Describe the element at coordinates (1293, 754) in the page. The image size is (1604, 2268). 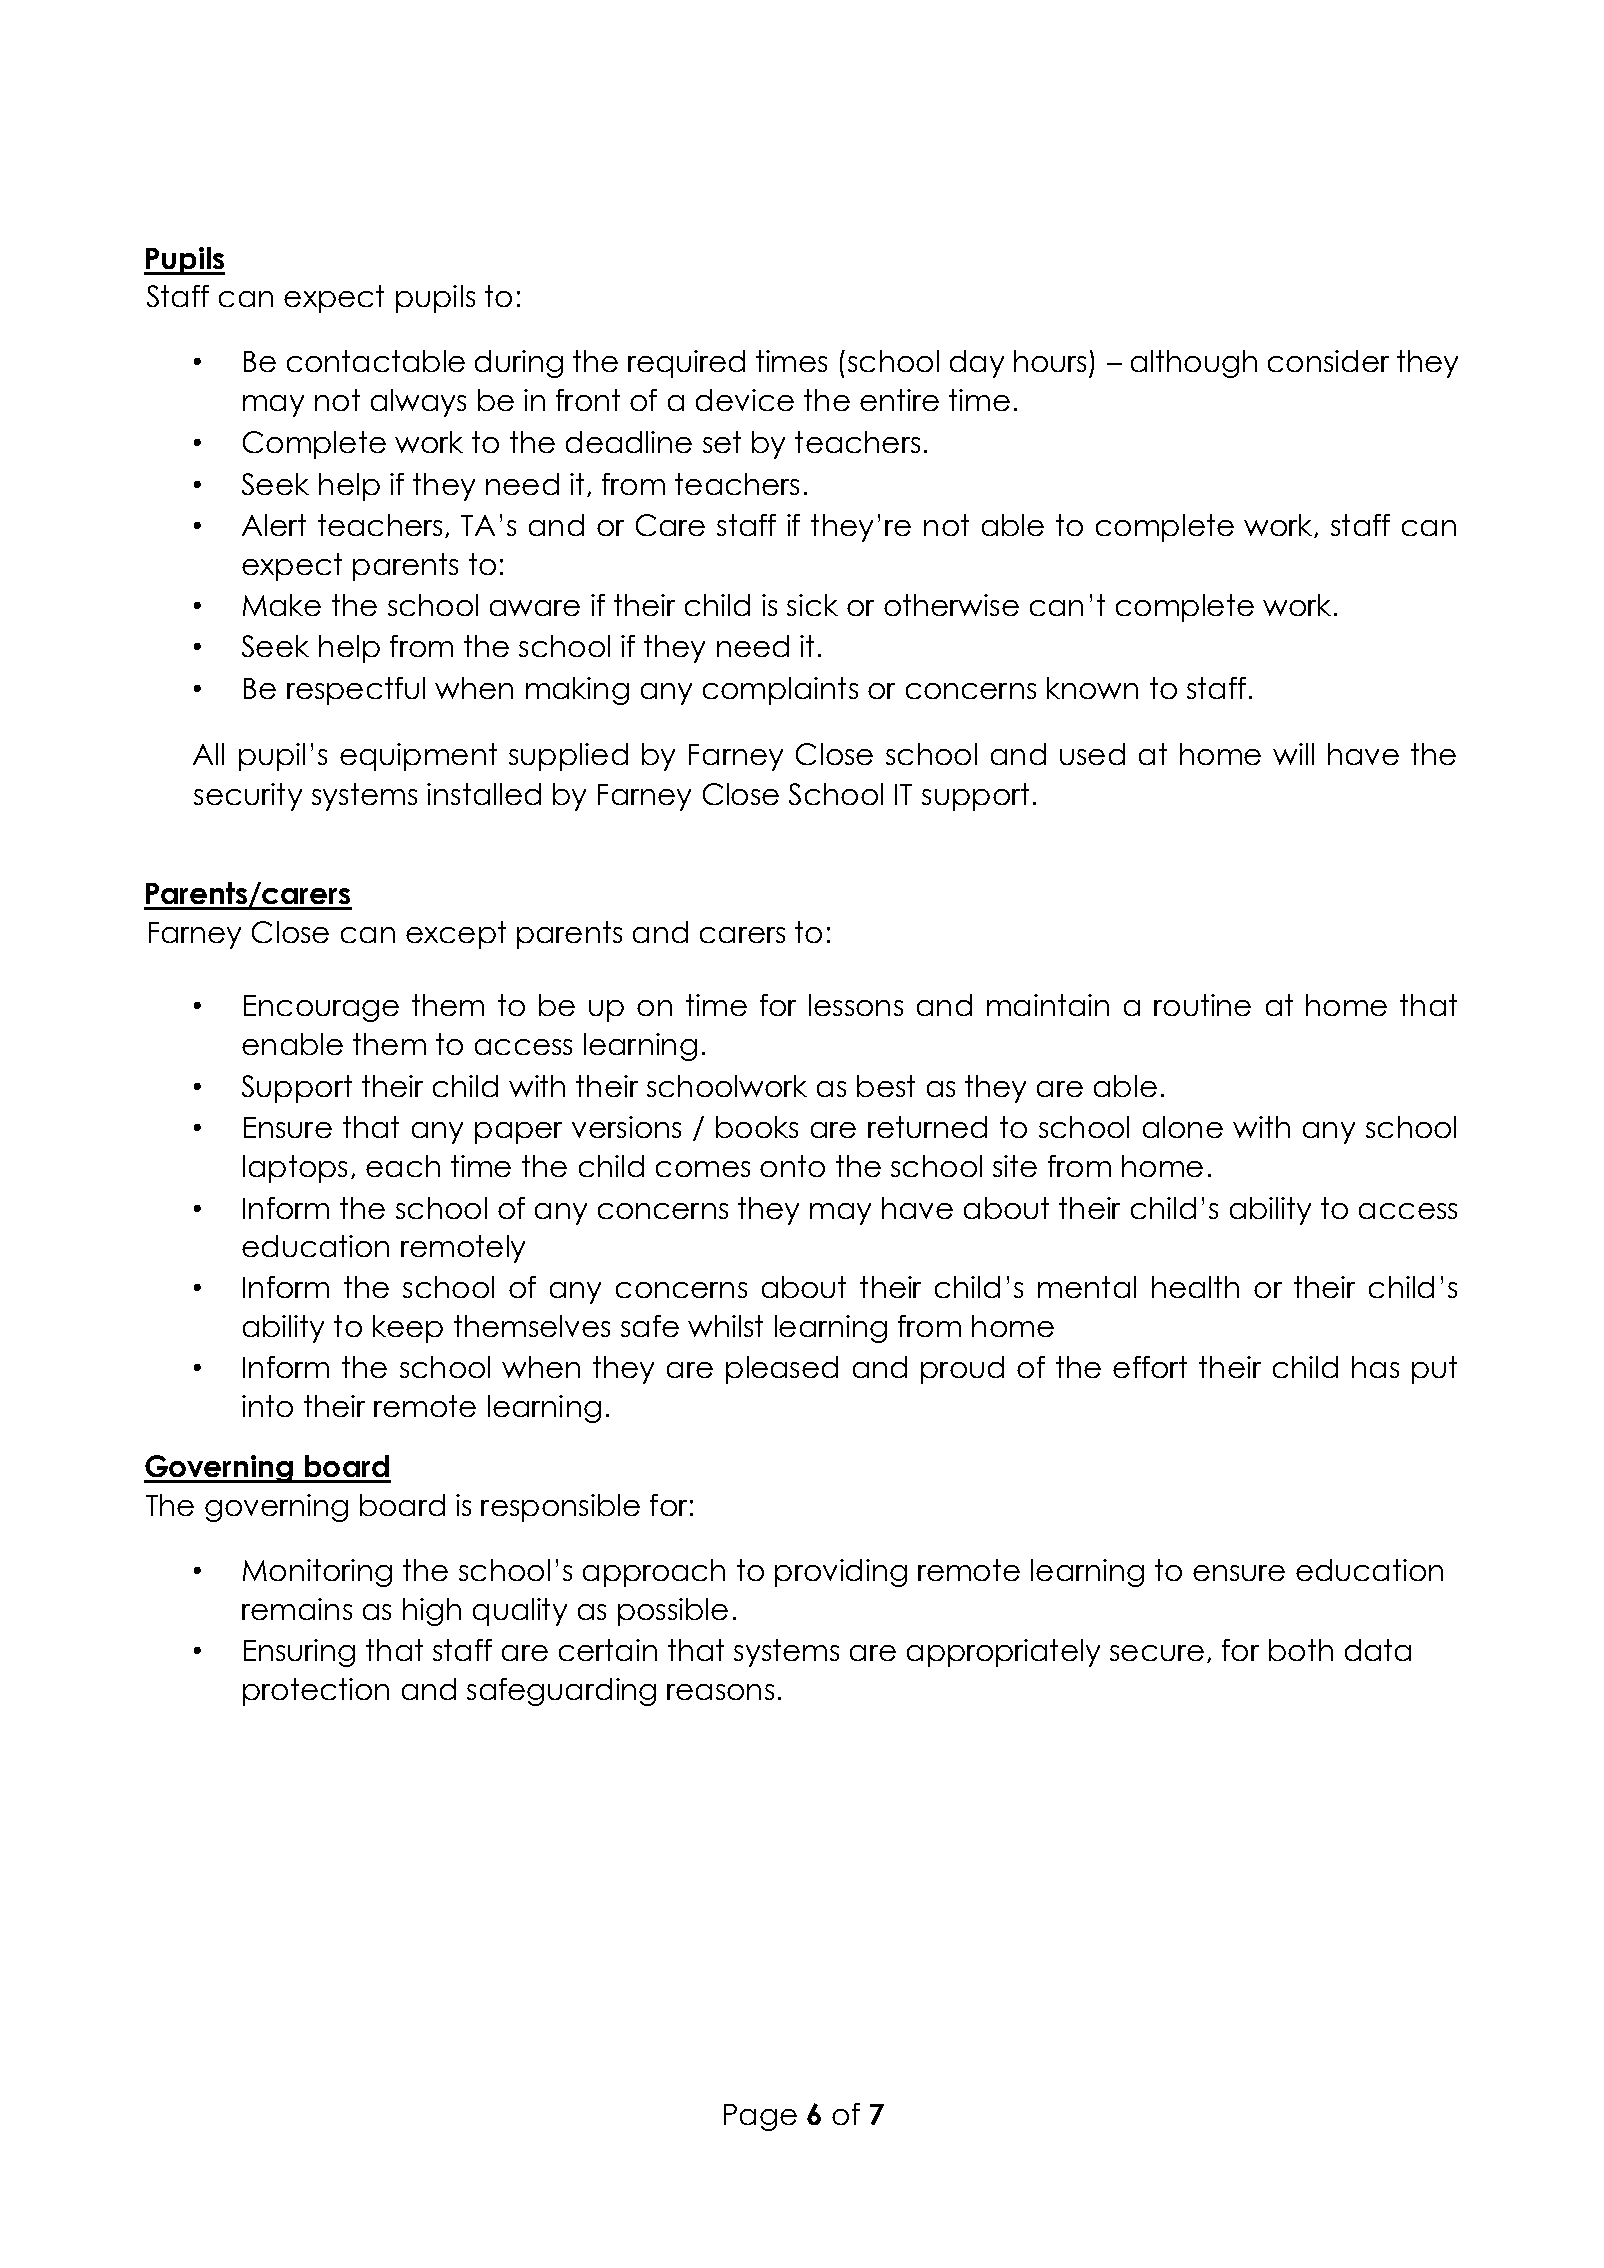
I see `will` at that location.
